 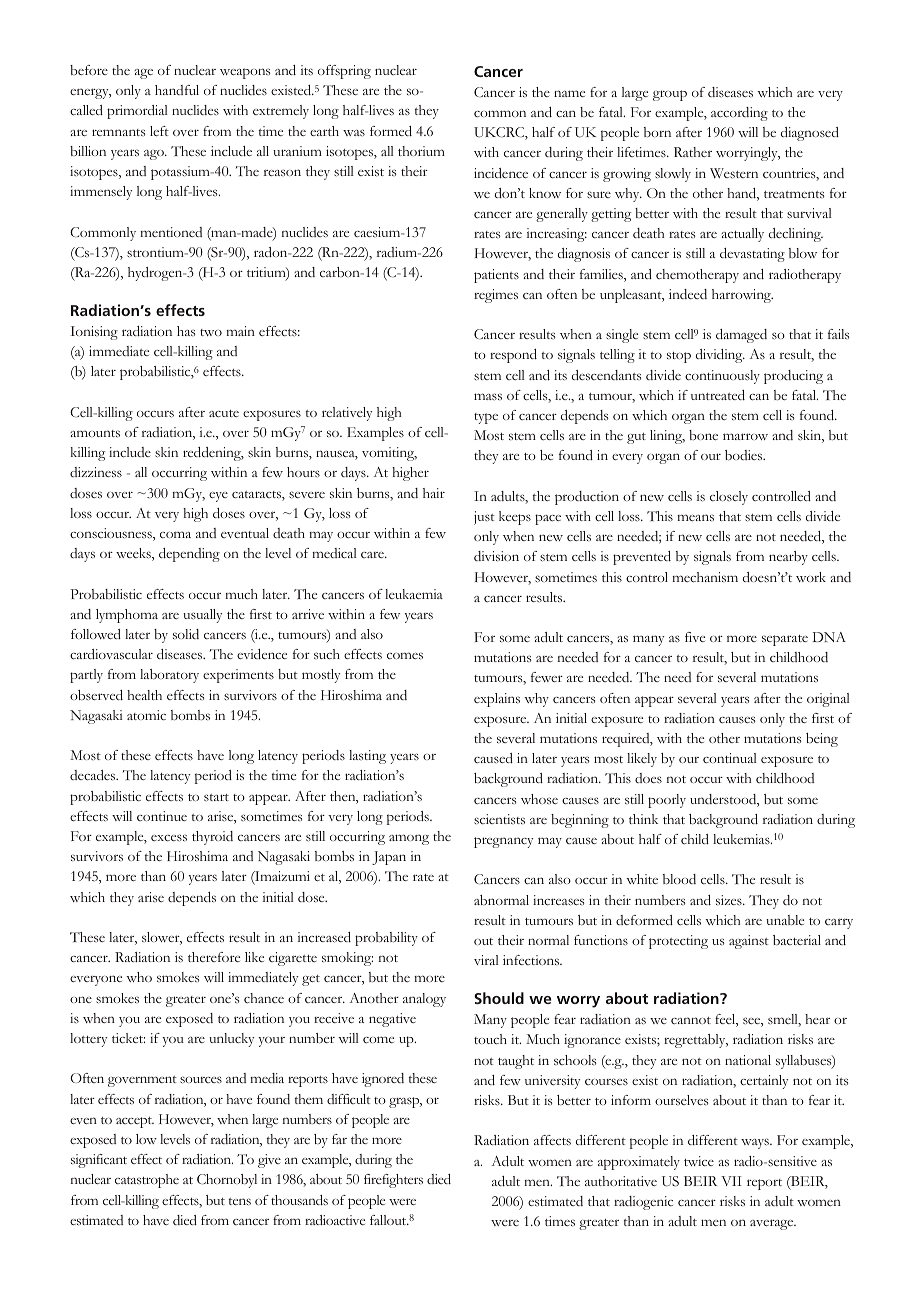 What do you see at coordinates (499, 819) in the document?
I see `scientists` at bounding box center [499, 819].
